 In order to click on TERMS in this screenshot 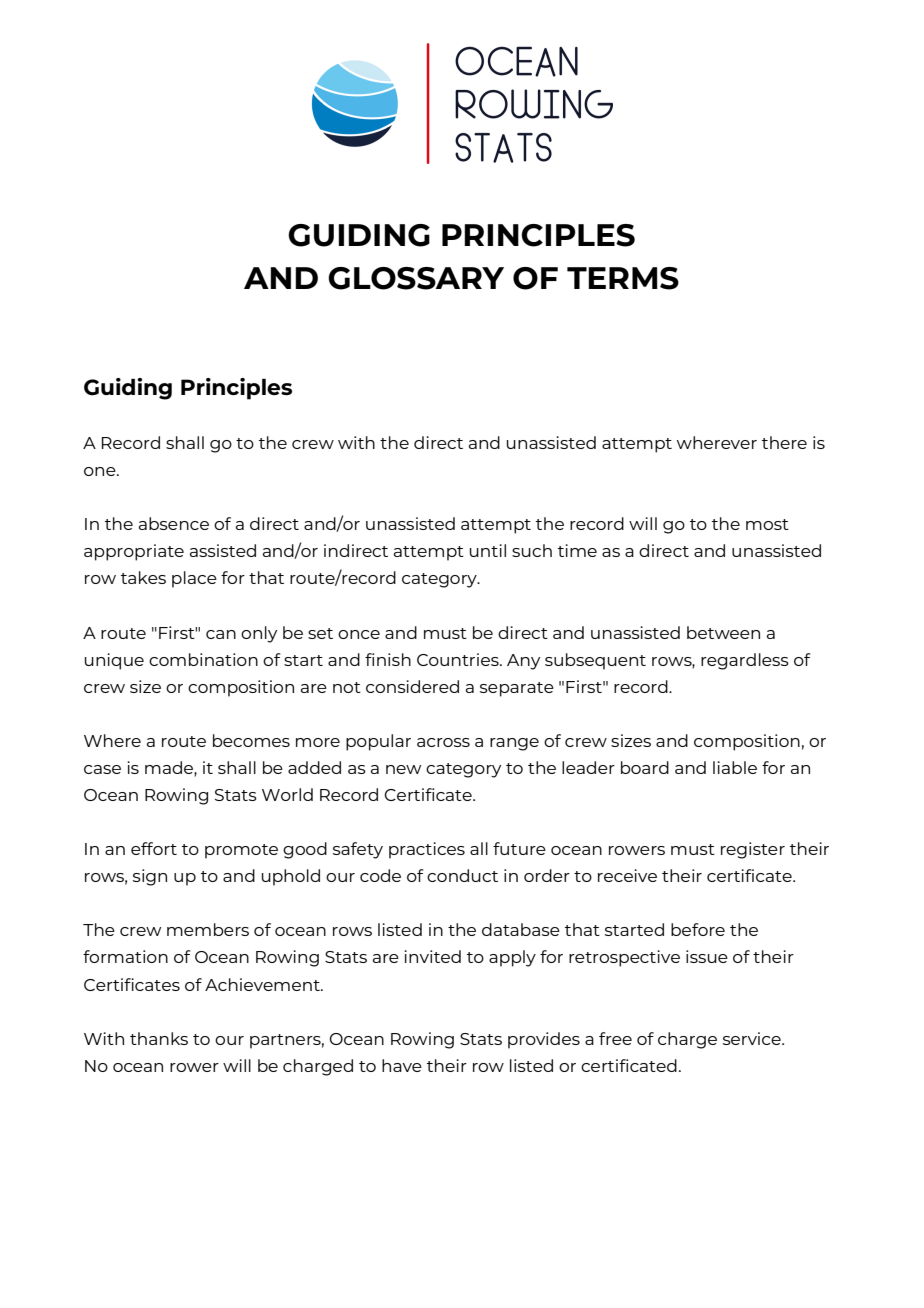, I will do `click(623, 278)`.
